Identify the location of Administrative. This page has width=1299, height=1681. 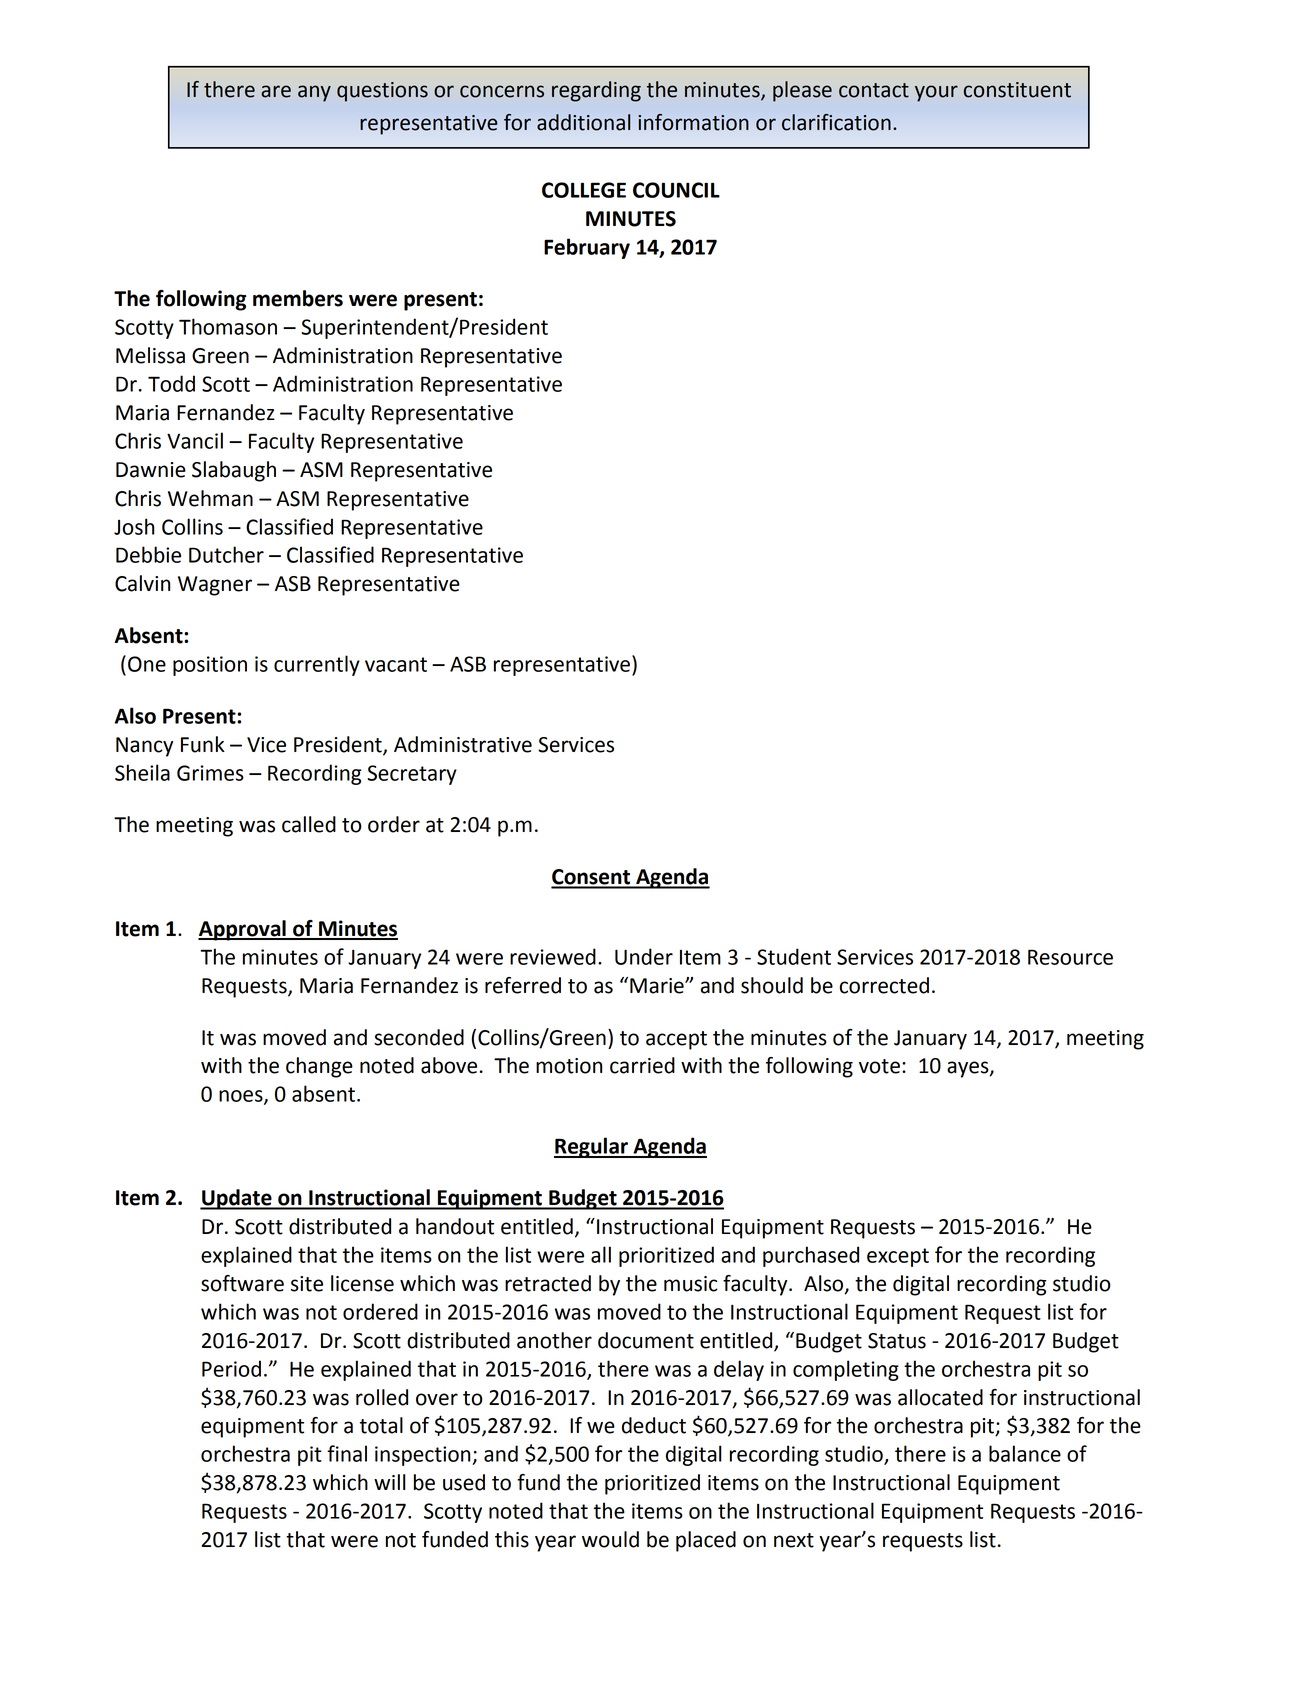
(463, 744).
